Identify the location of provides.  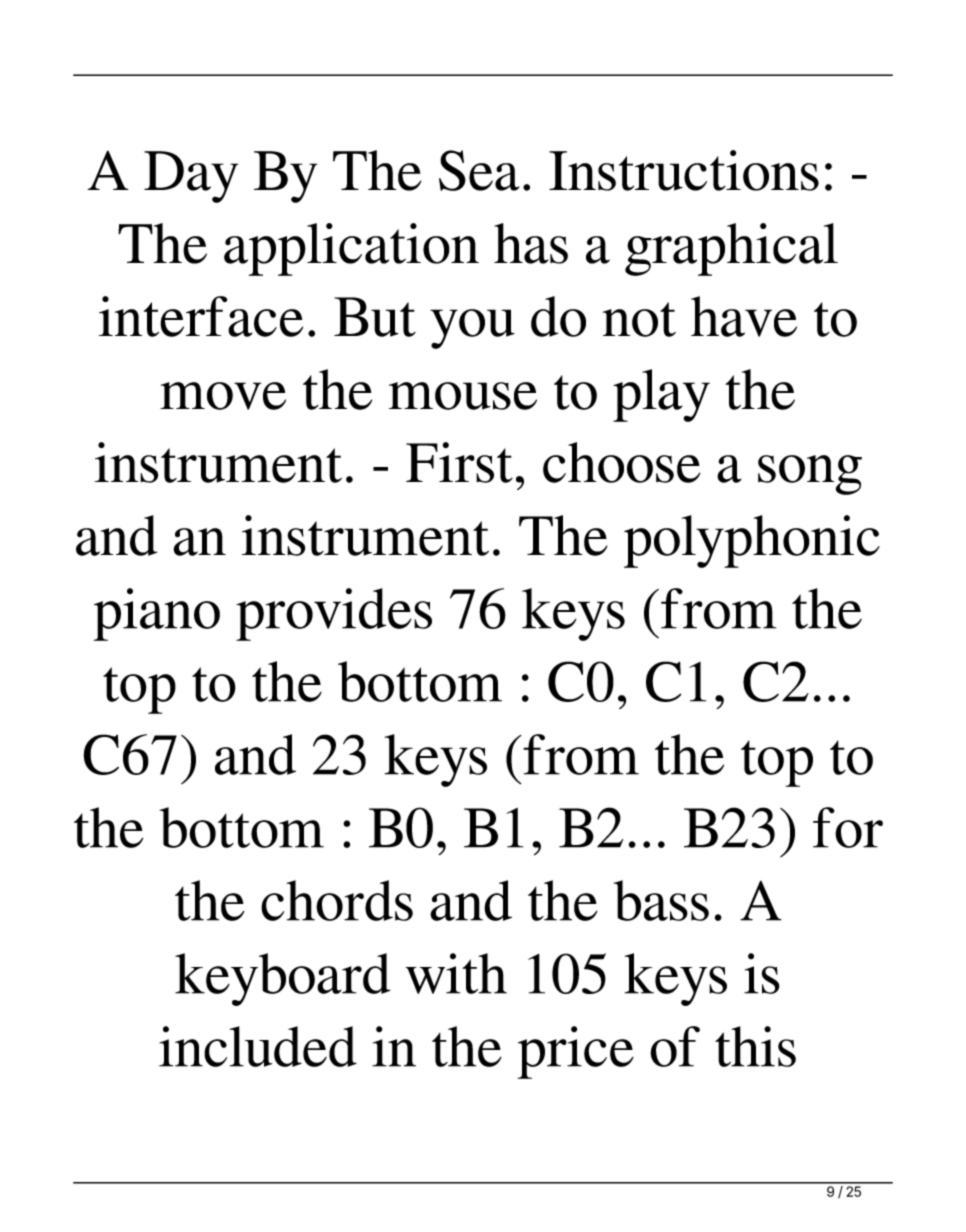
(334, 614).
